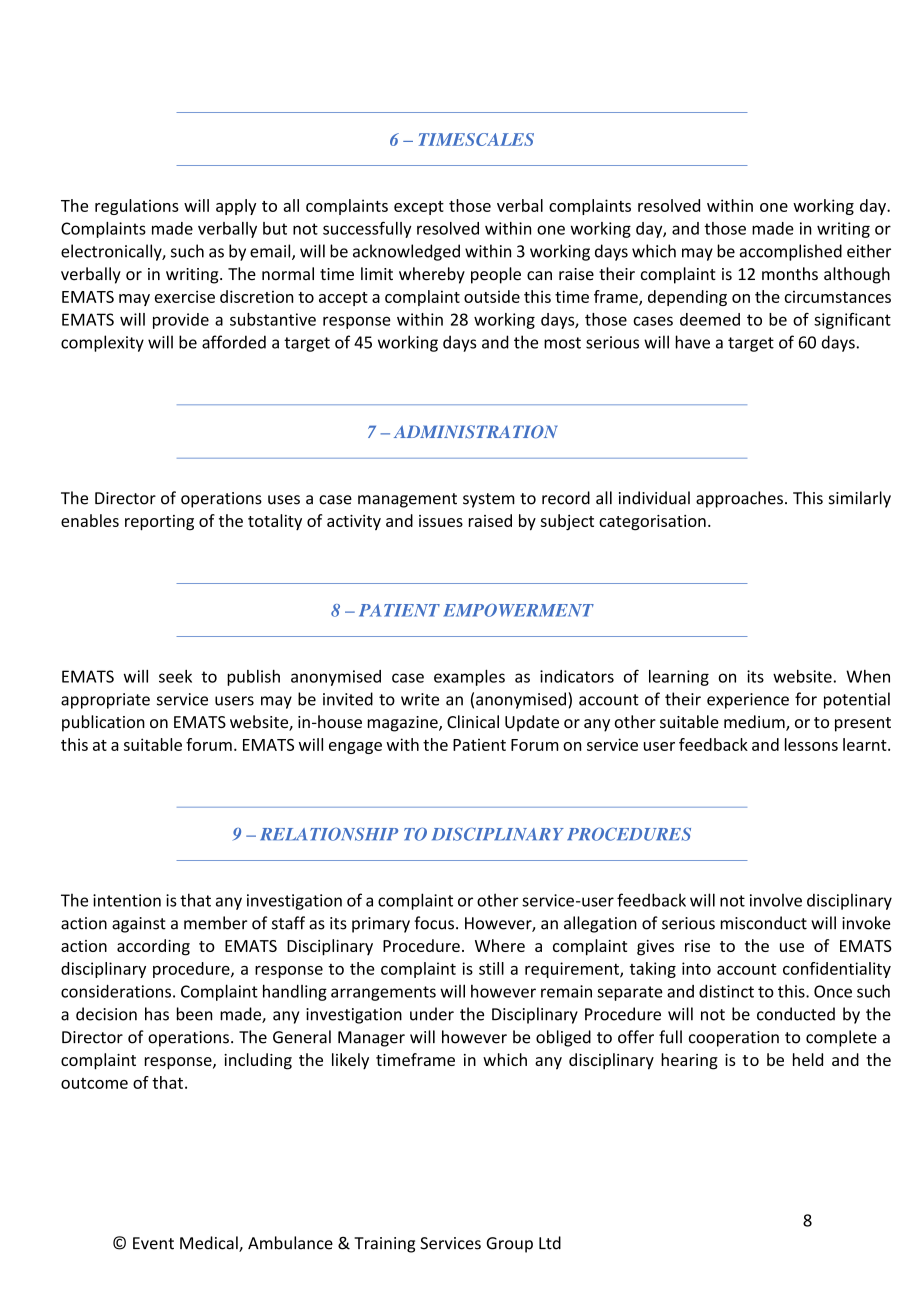  What do you see at coordinates (509, 1245) in the image?
I see `Group` at bounding box center [509, 1245].
